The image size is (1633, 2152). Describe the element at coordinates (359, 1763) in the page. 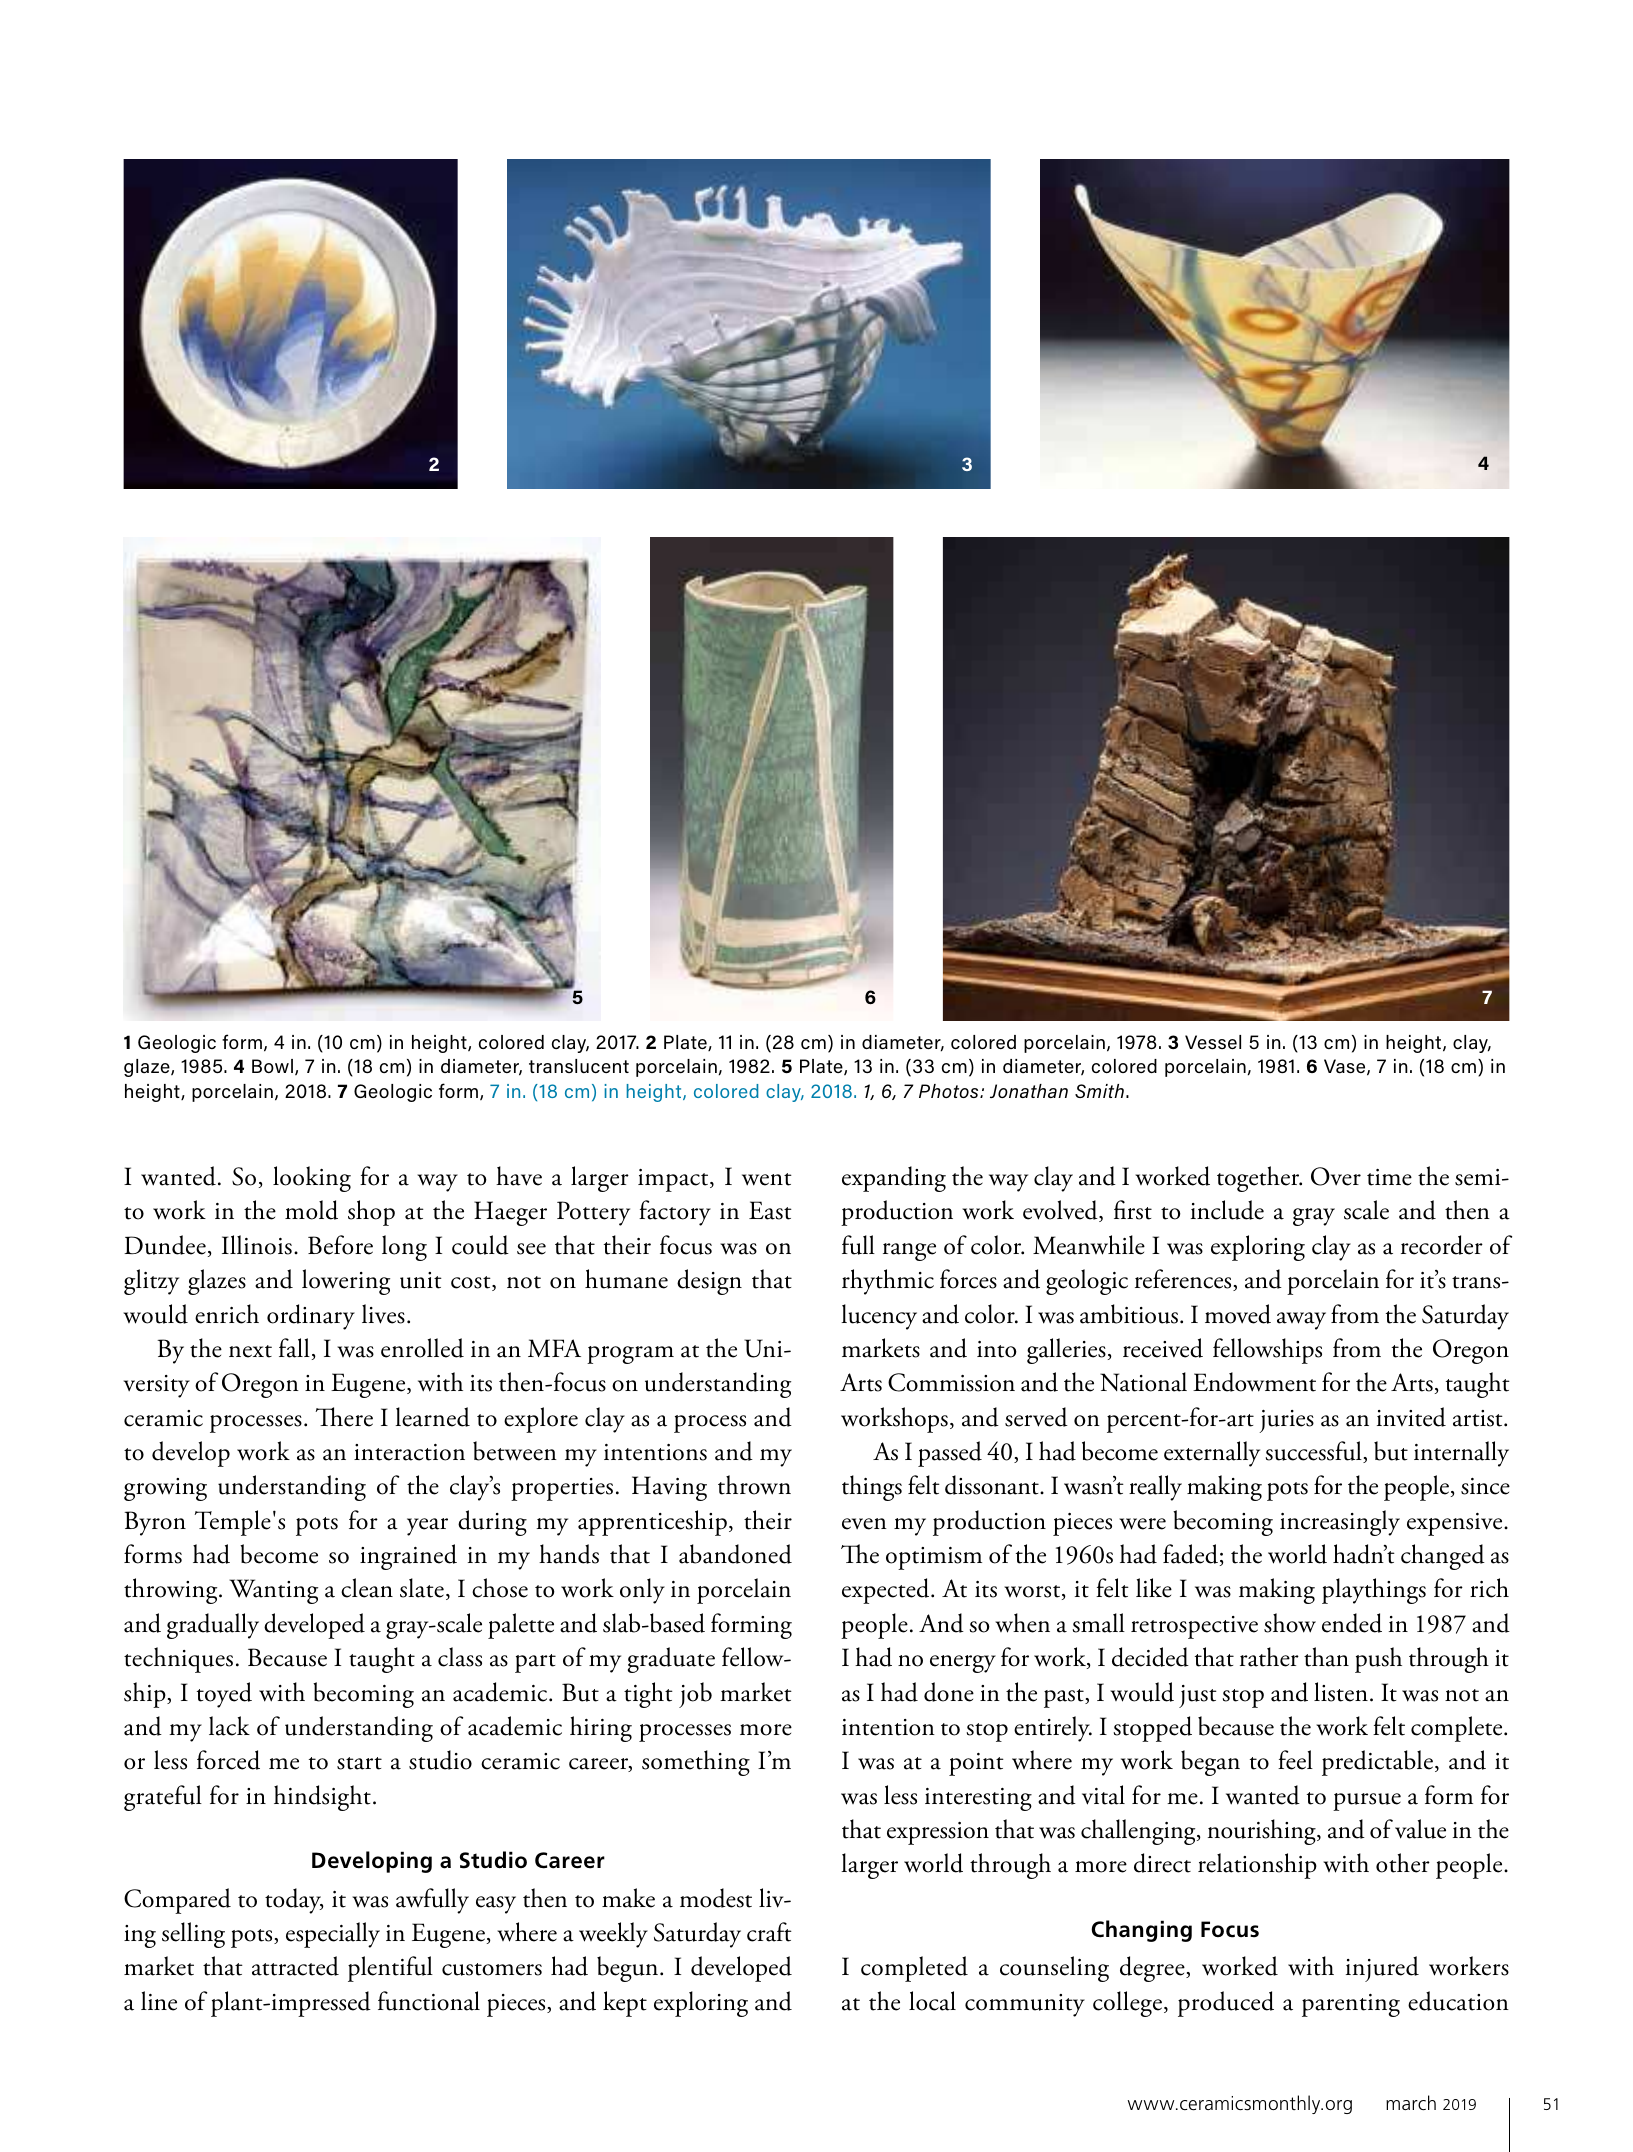

I see `start` at that location.
